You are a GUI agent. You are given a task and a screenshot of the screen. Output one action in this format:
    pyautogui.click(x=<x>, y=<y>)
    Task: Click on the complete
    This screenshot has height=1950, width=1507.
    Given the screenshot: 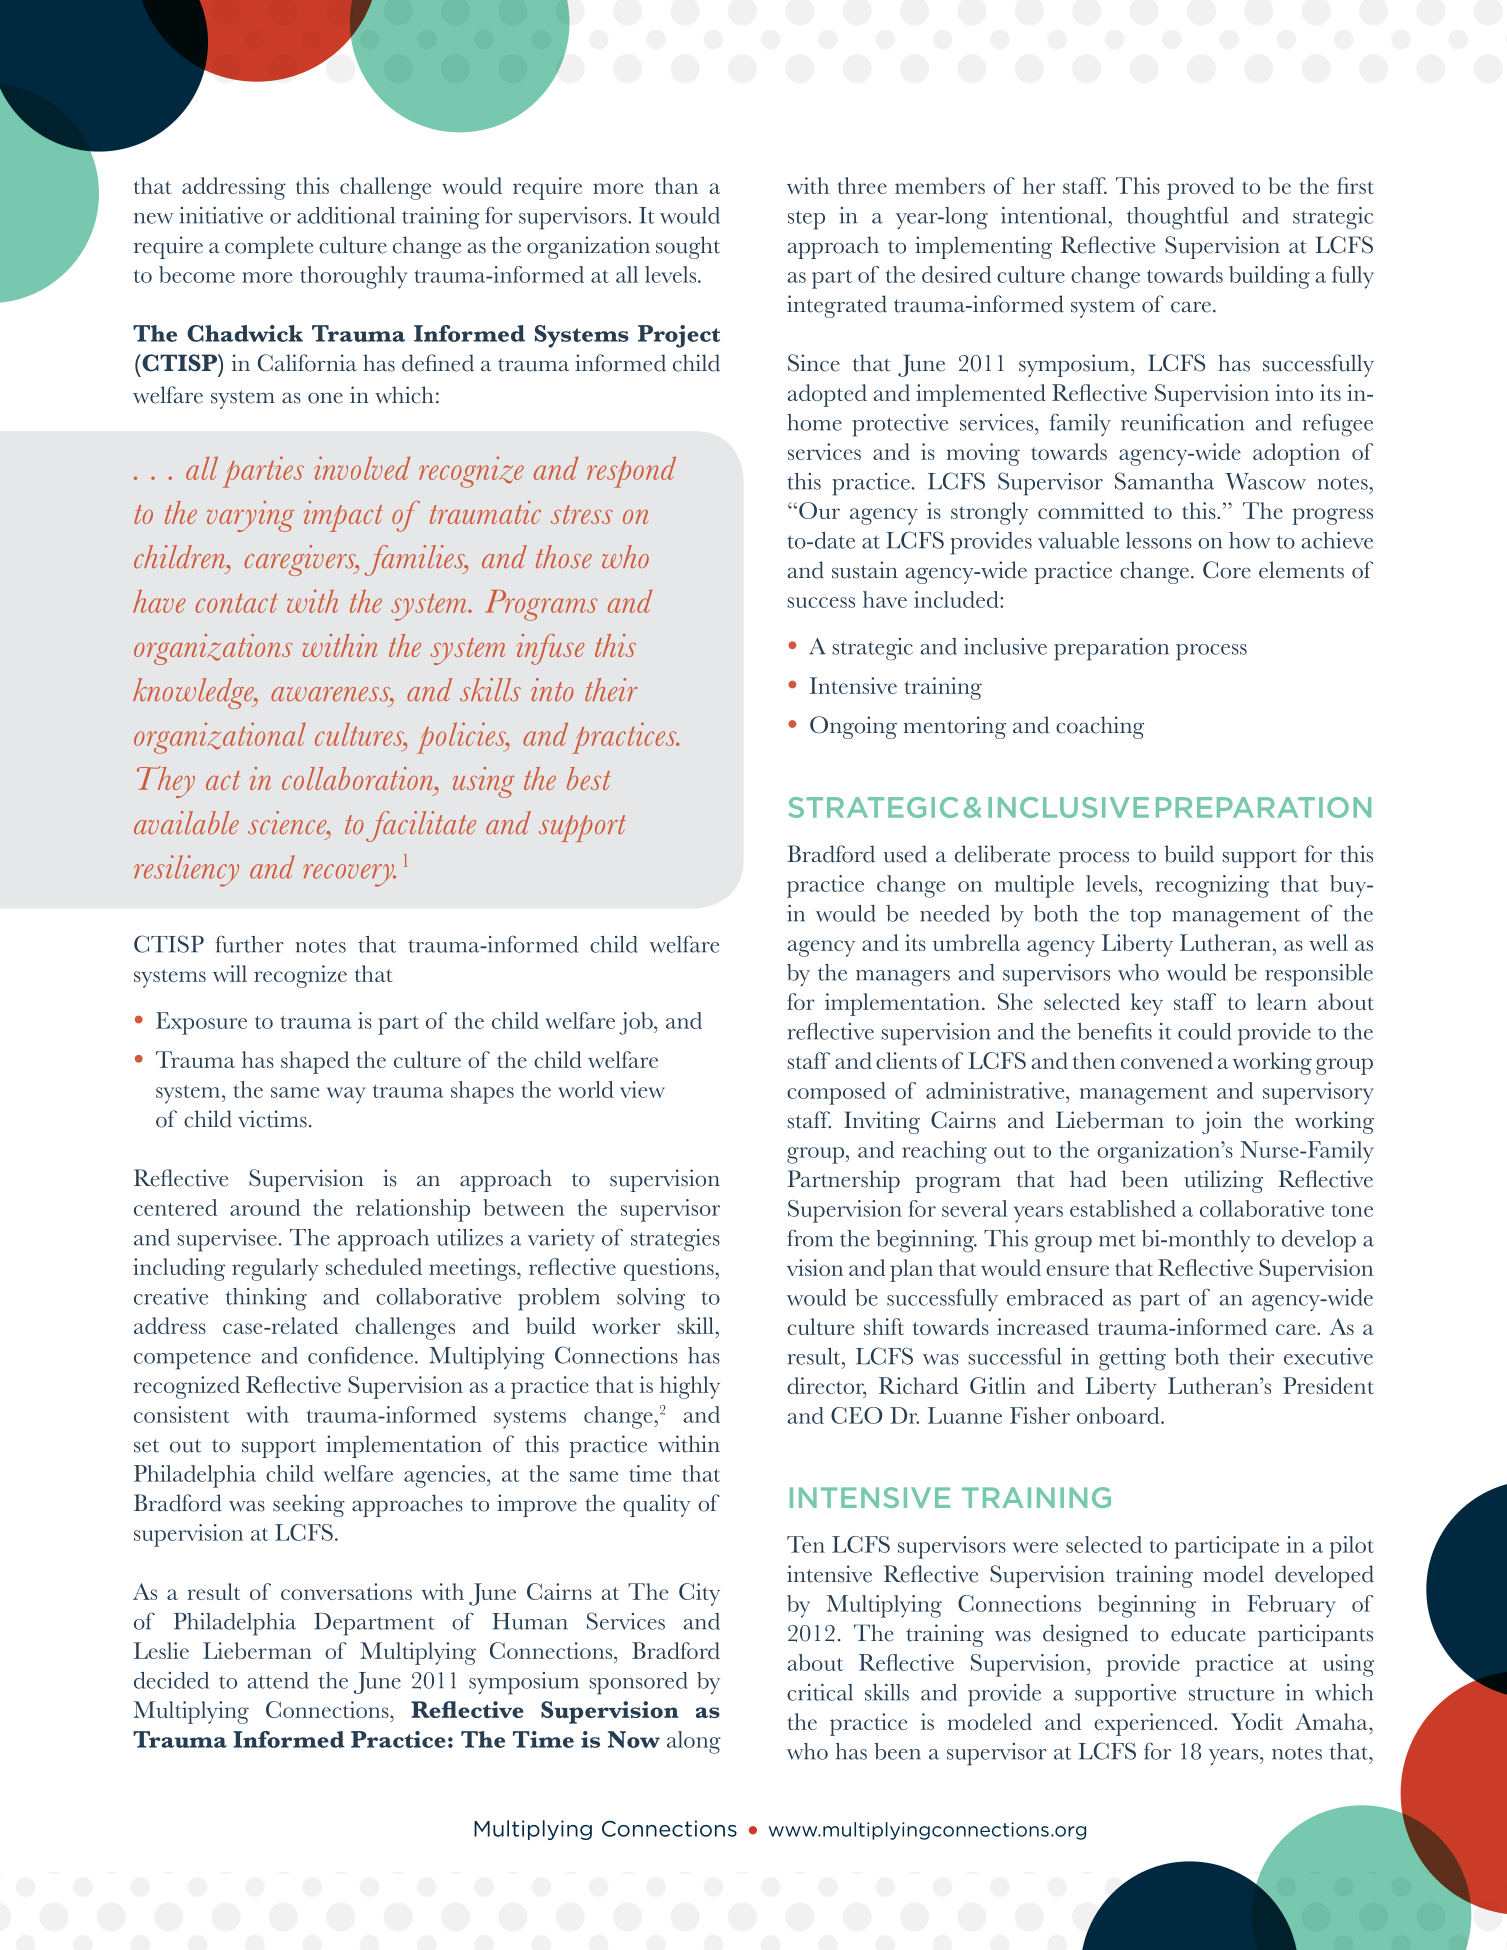 What is the action you would take?
    pyautogui.click(x=269, y=247)
